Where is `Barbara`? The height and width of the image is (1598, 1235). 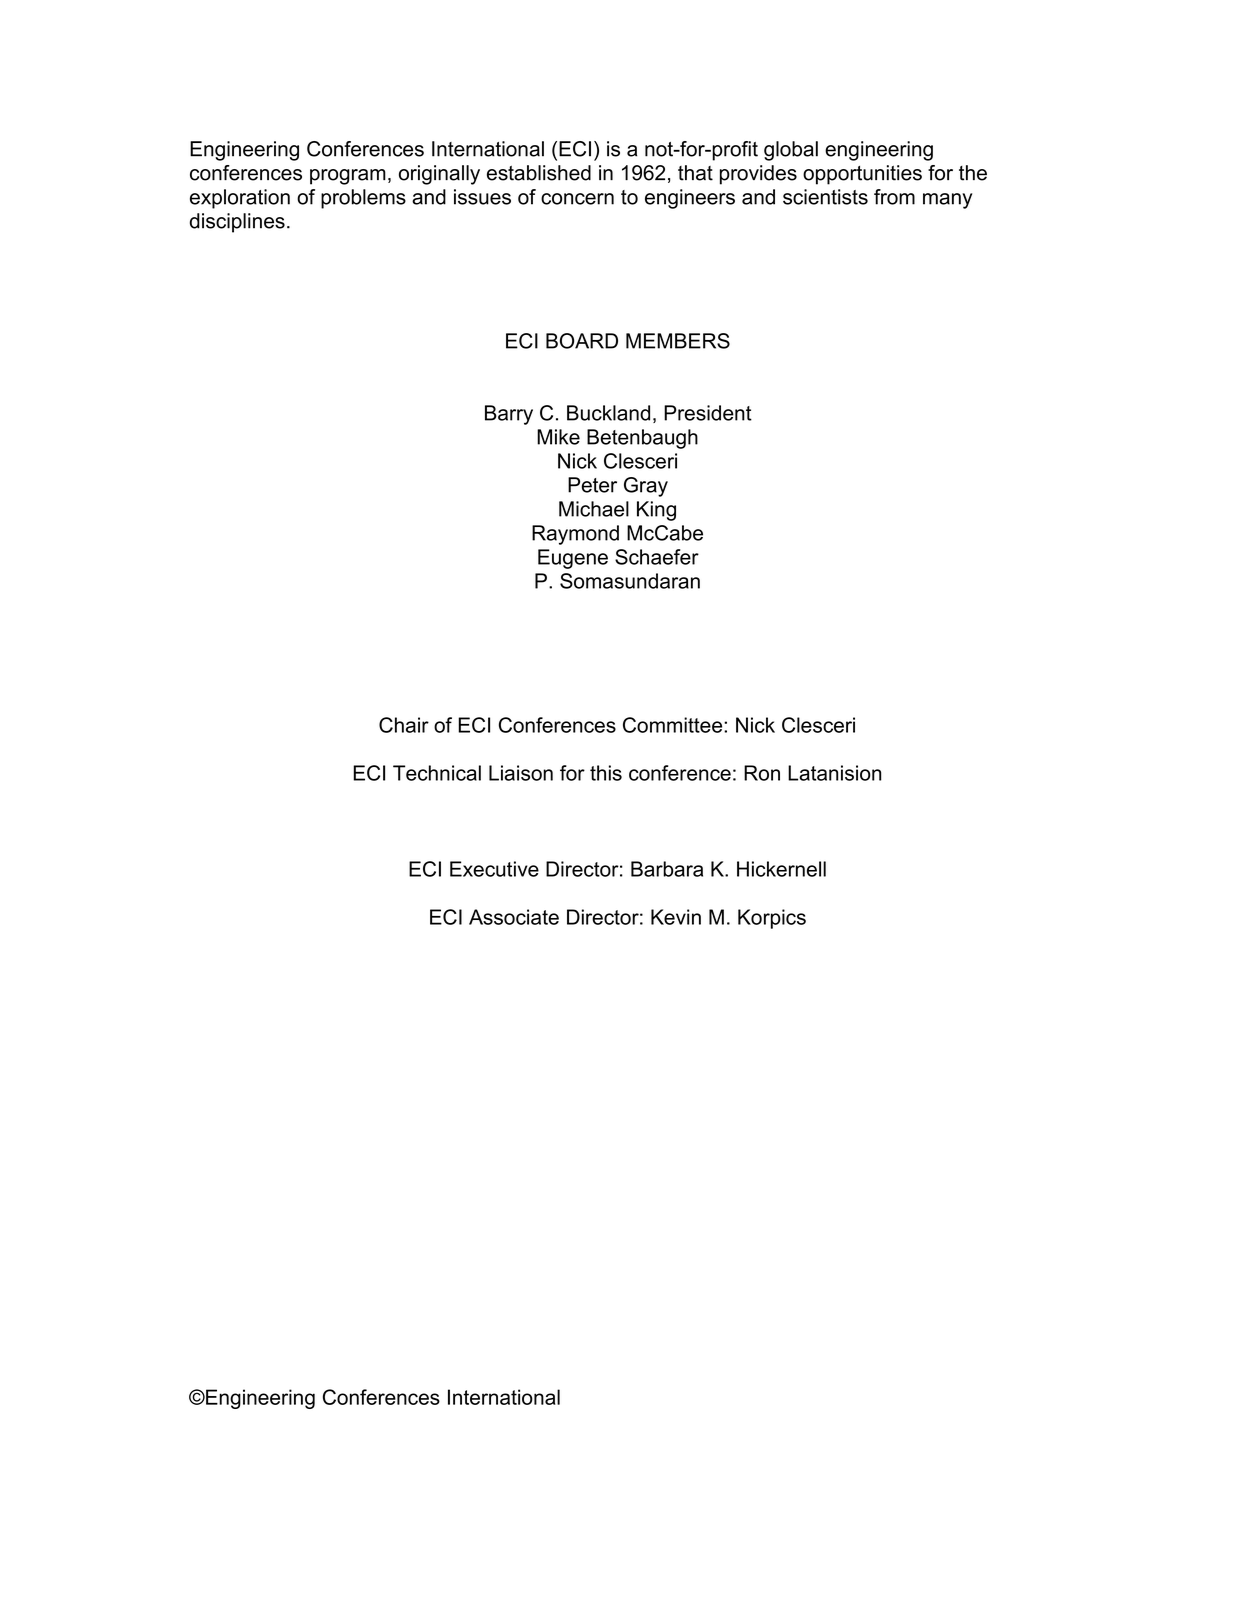
Barbara is located at coordinates (667, 869).
